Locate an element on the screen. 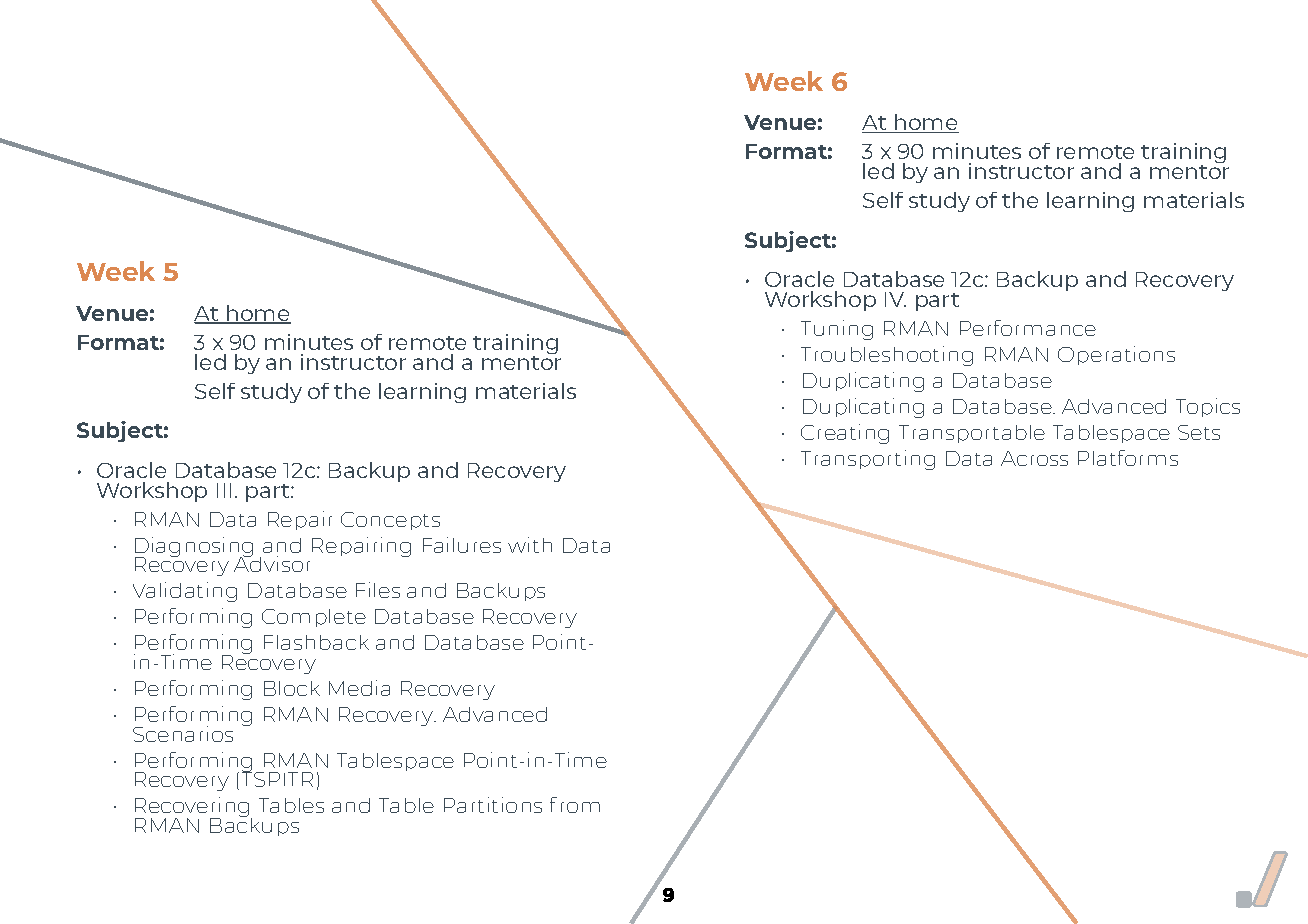 This screenshot has height=924, width=1308. Media is located at coordinates (359, 688).
